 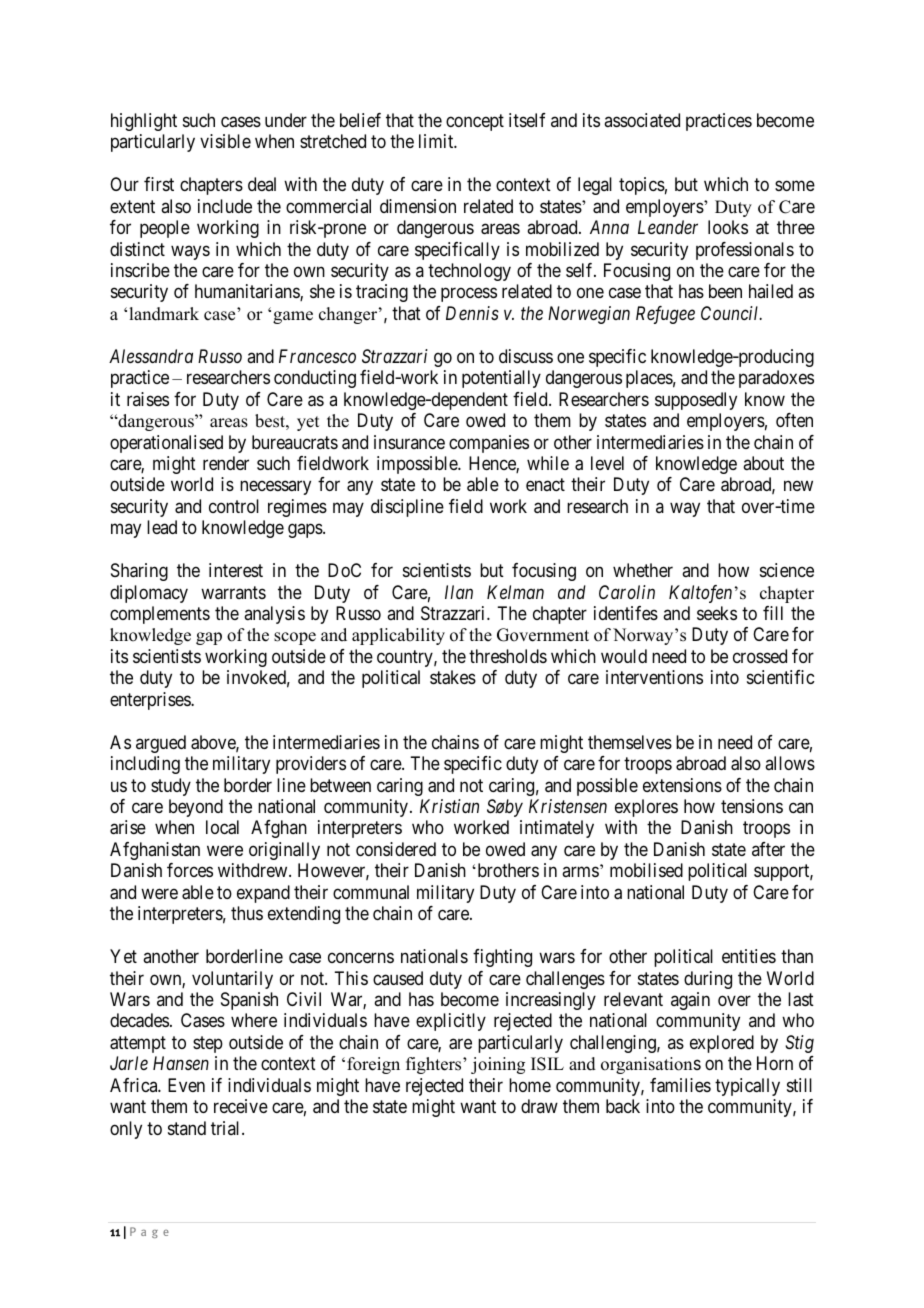 I want to click on complements, so click(x=160, y=615).
